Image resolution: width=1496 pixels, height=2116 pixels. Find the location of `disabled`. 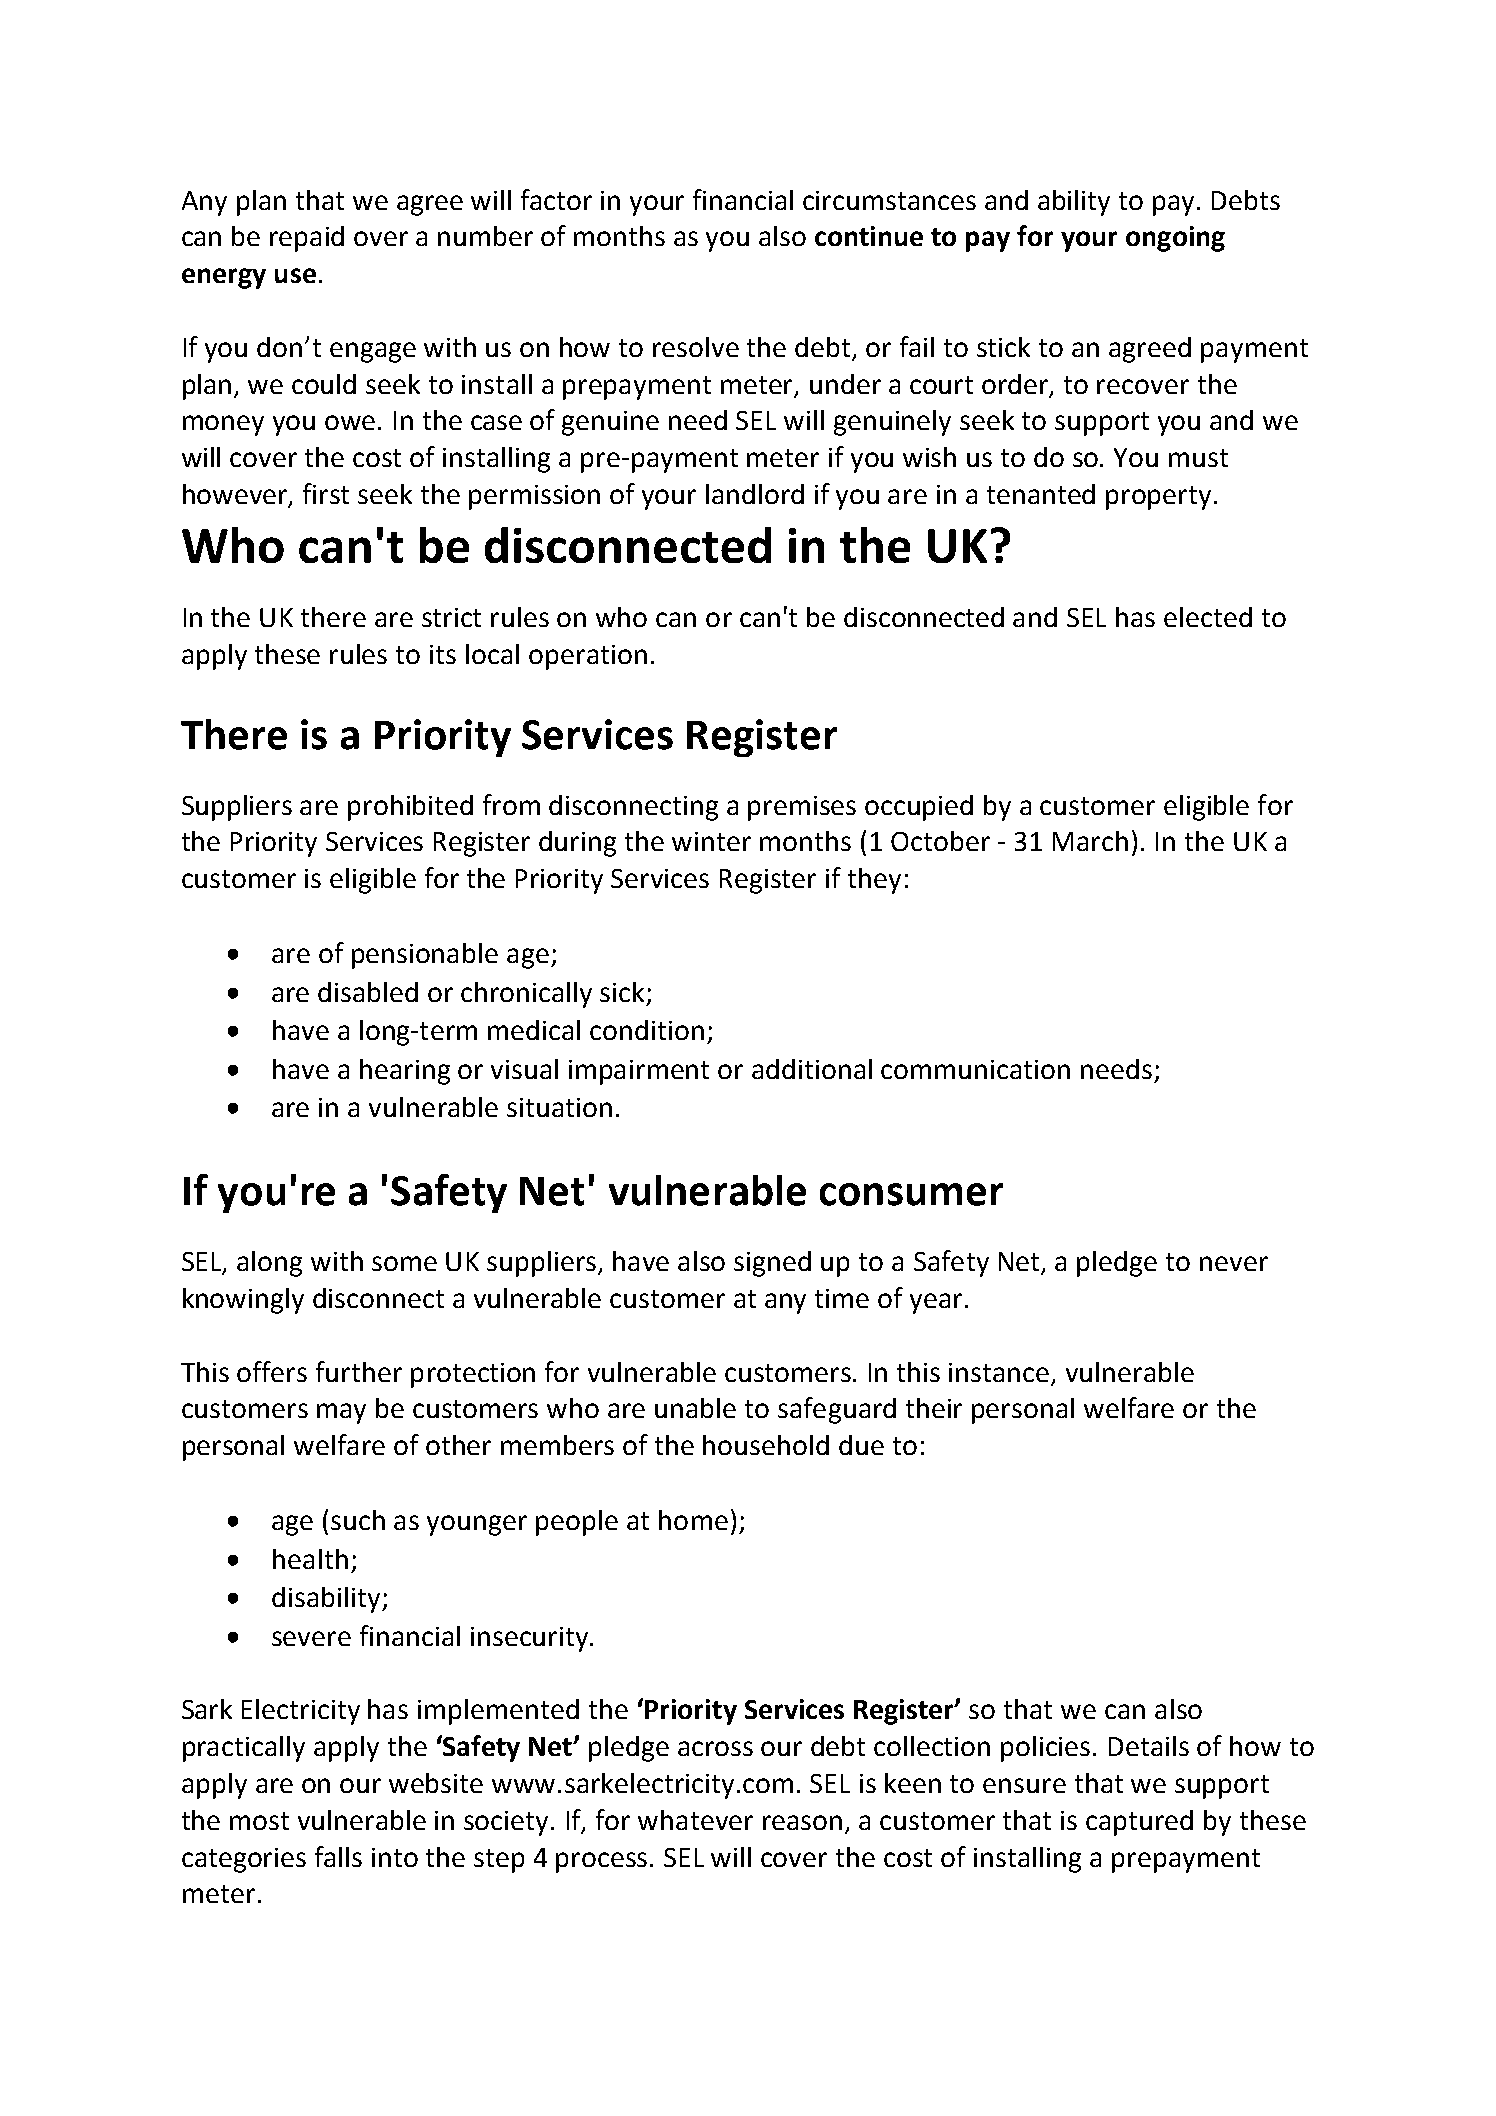

disabled is located at coordinates (368, 992).
